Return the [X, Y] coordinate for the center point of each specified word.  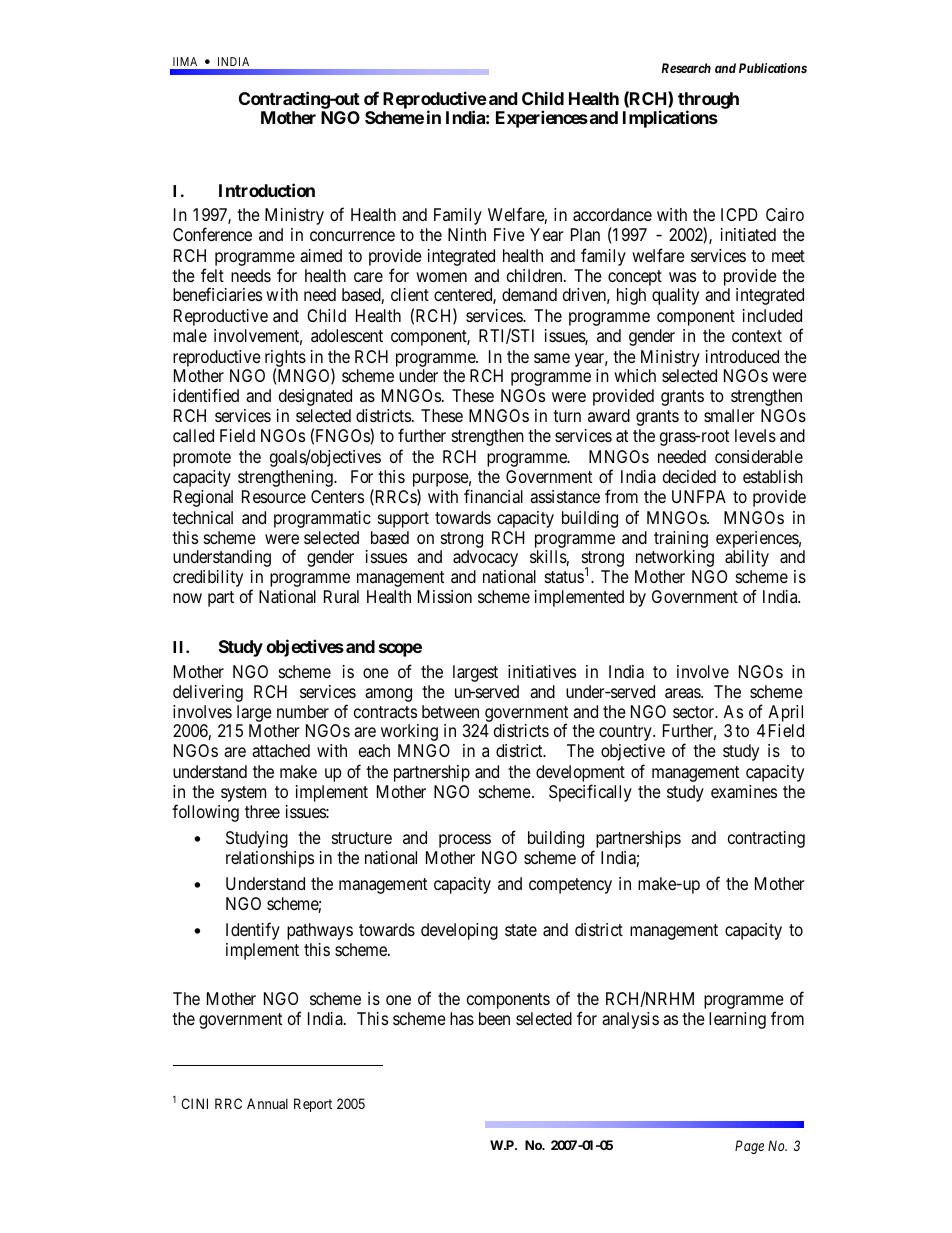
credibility [208, 578]
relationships [270, 859]
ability [747, 558]
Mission [445, 596]
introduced [742, 356]
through [708, 101]
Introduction [267, 190]
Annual [267, 1103]
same [552, 358]
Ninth [467, 234]
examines [744, 792]
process [465, 841]
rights [285, 359]
